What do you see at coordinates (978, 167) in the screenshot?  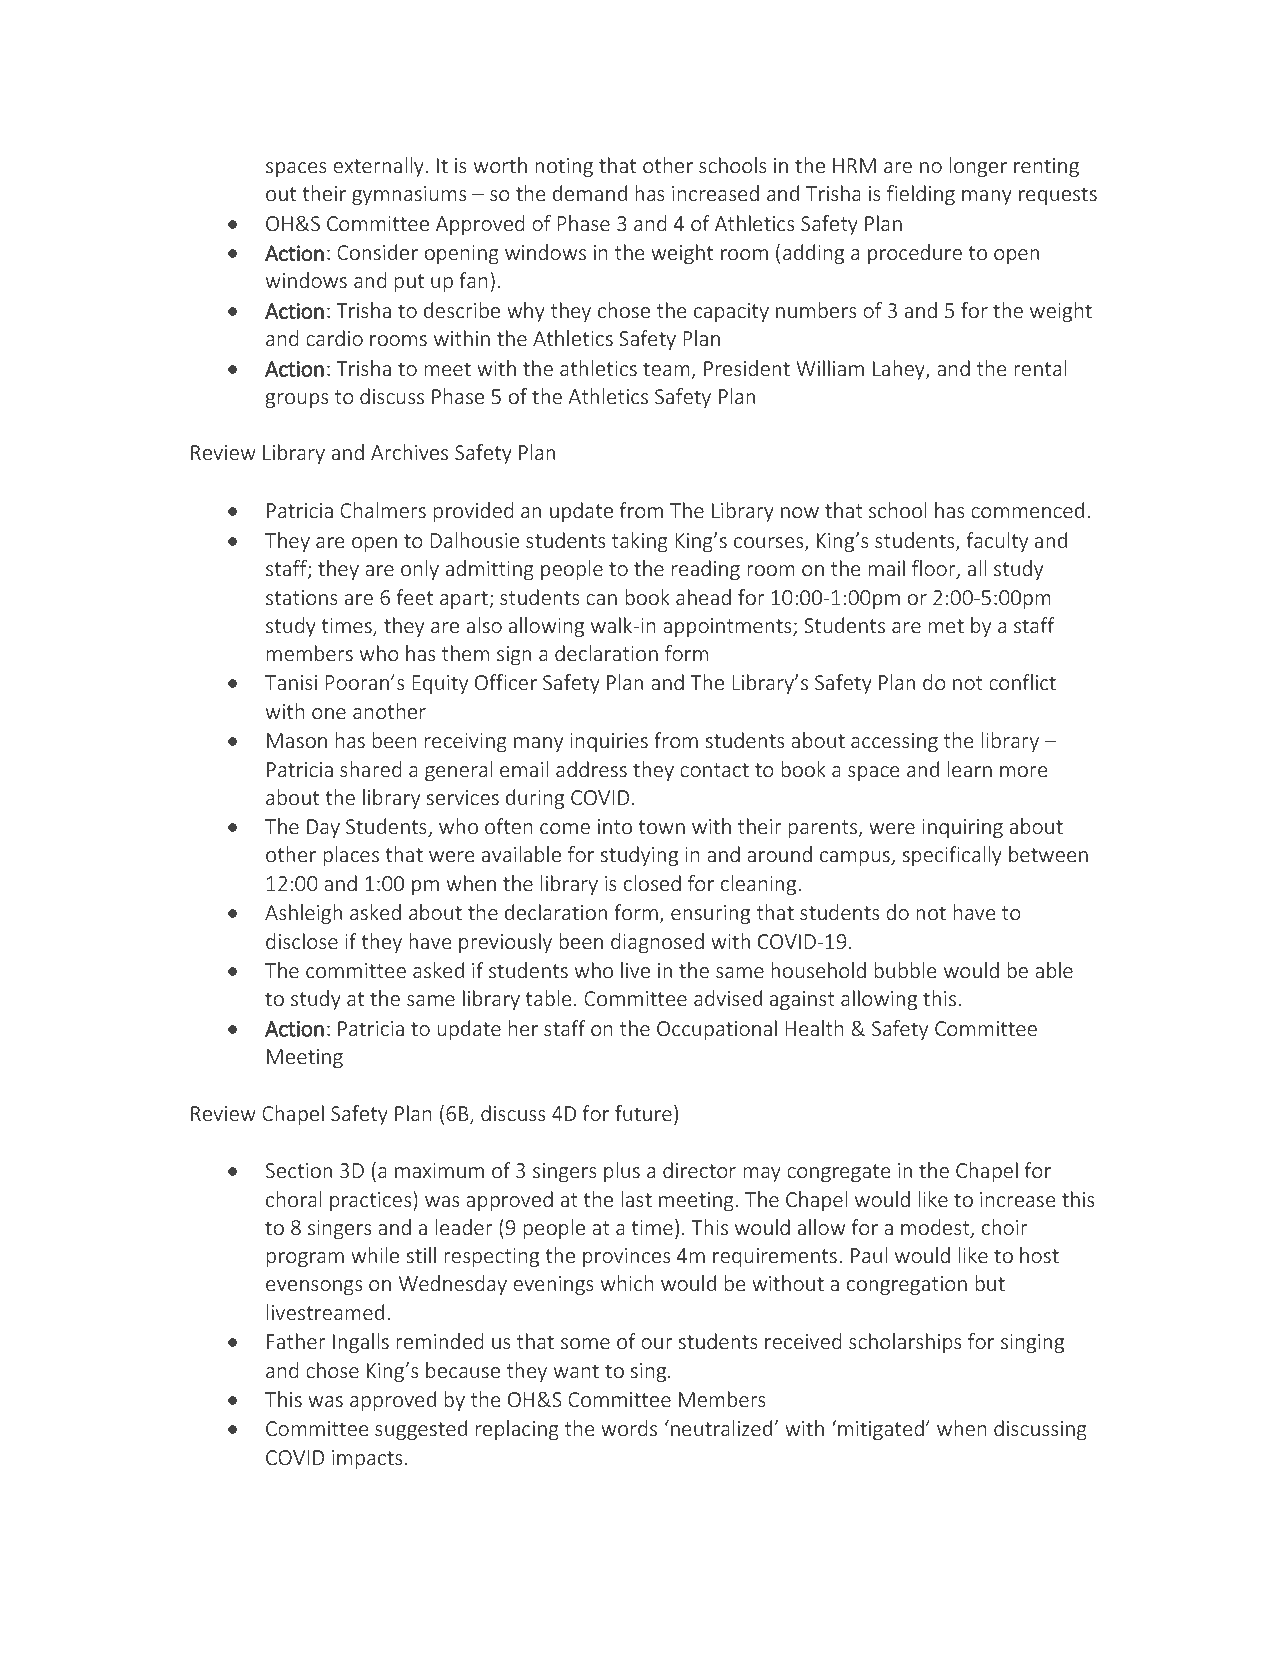 I see `longer` at bounding box center [978, 167].
